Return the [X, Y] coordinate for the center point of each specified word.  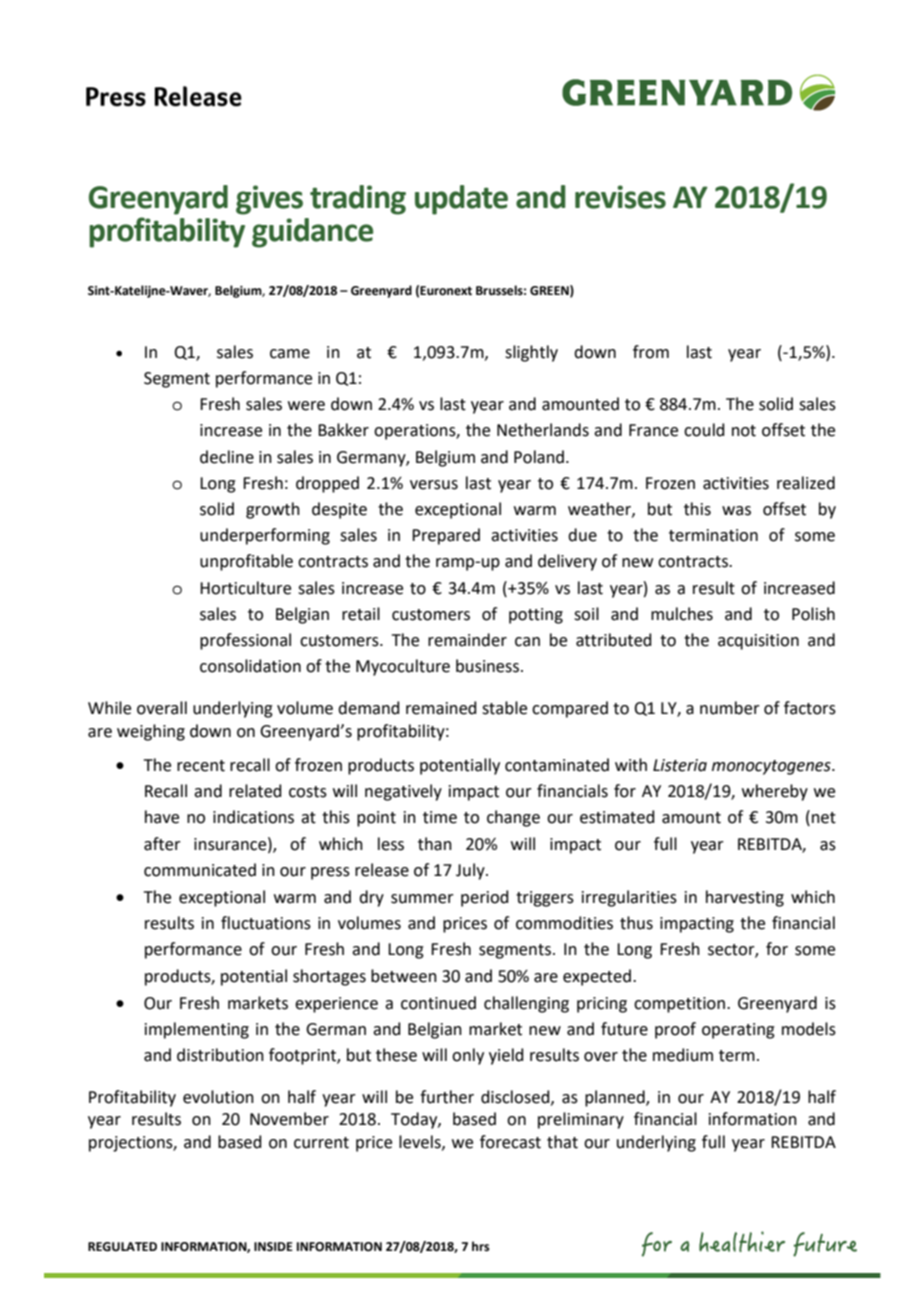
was [736, 511]
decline [227, 457]
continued [438, 1003]
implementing [197, 1030]
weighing [151, 732]
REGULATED [122, 1247]
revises [620, 197]
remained [441, 708]
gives [269, 200]
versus [434, 485]
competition [679, 1005]
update [461, 200]
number [730, 708]
